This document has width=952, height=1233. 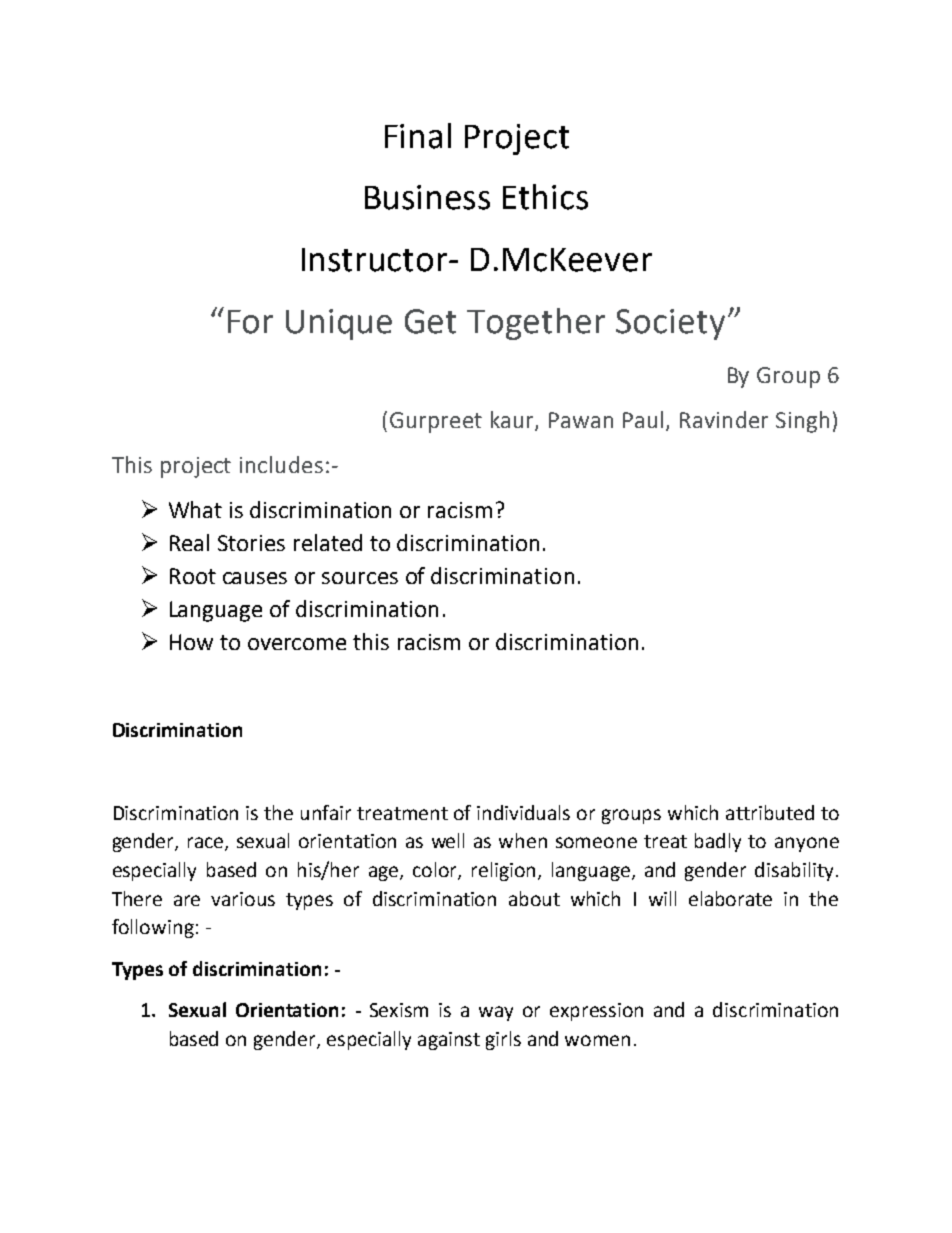 I want to click on individuals, so click(x=523, y=812).
